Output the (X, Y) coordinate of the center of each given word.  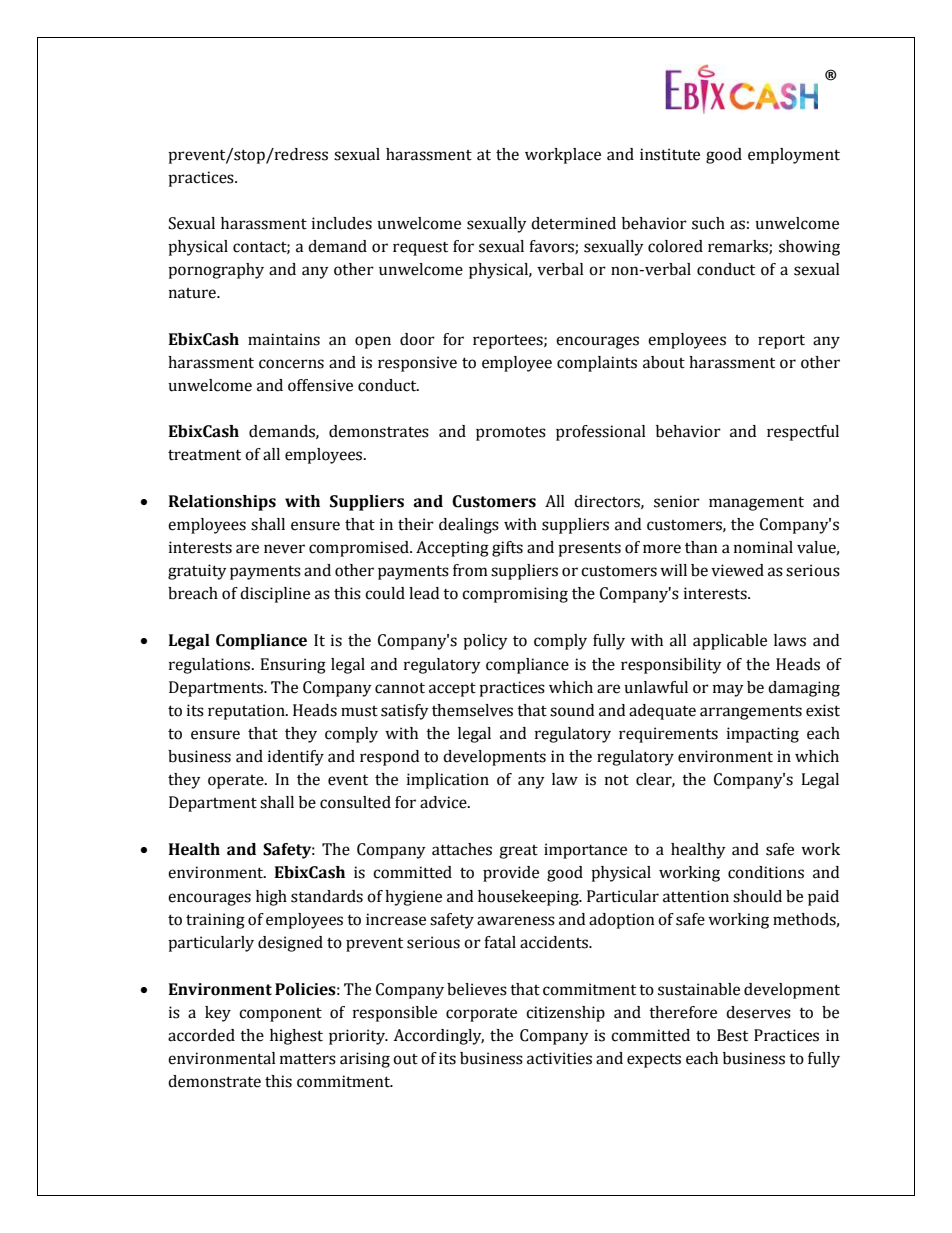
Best (732, 1035)
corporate (481, 1015)
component (280, 1015)
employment (794, 156)
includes (342, 223)
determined (573, 223)
